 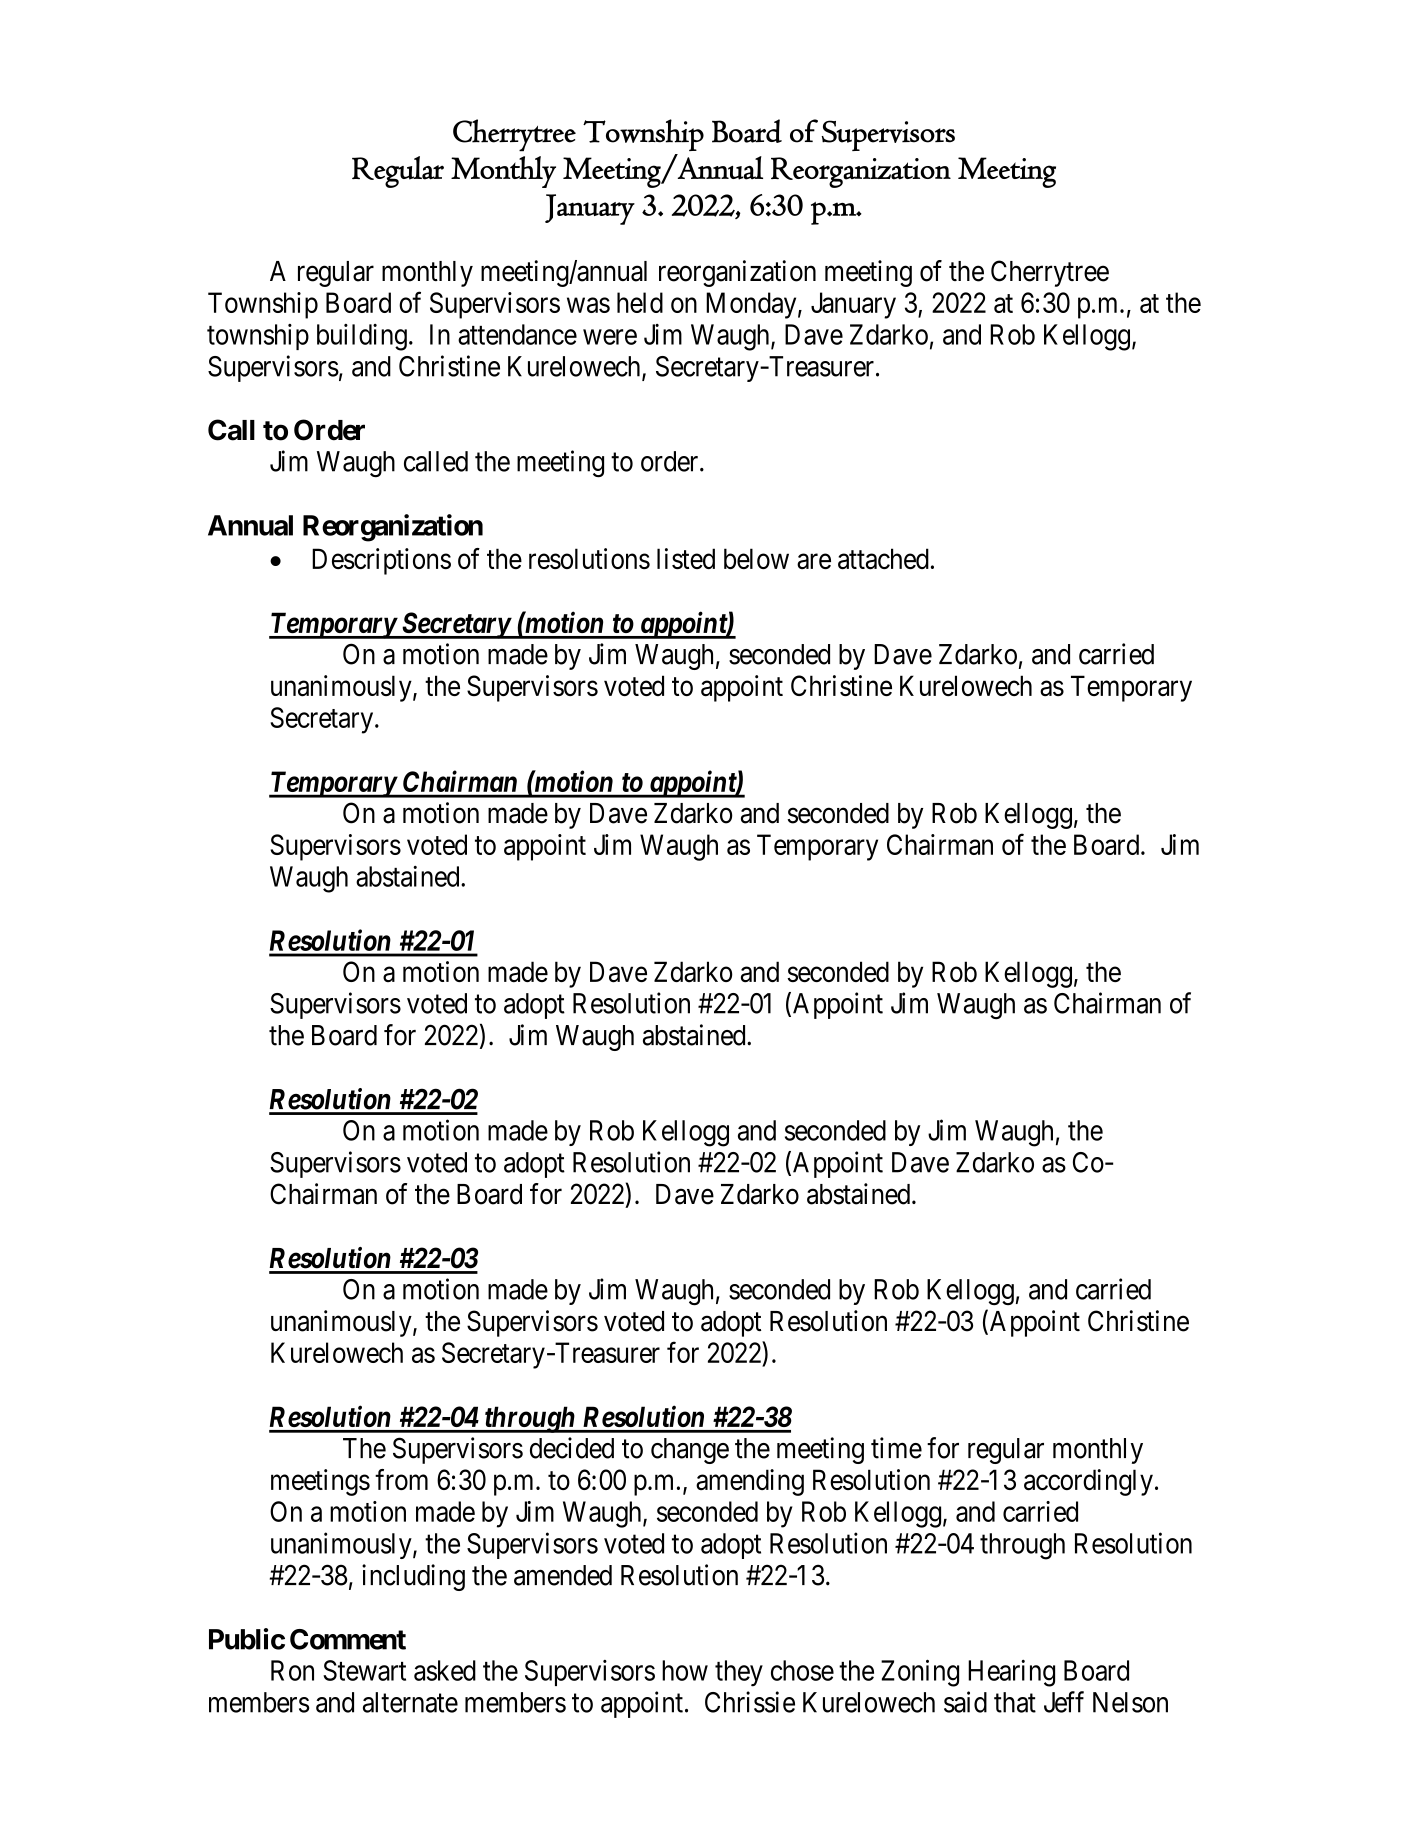 What do you see at coordinates (362, 337) in the screenshot?
I see `building` at bounding box center [362, 337].
